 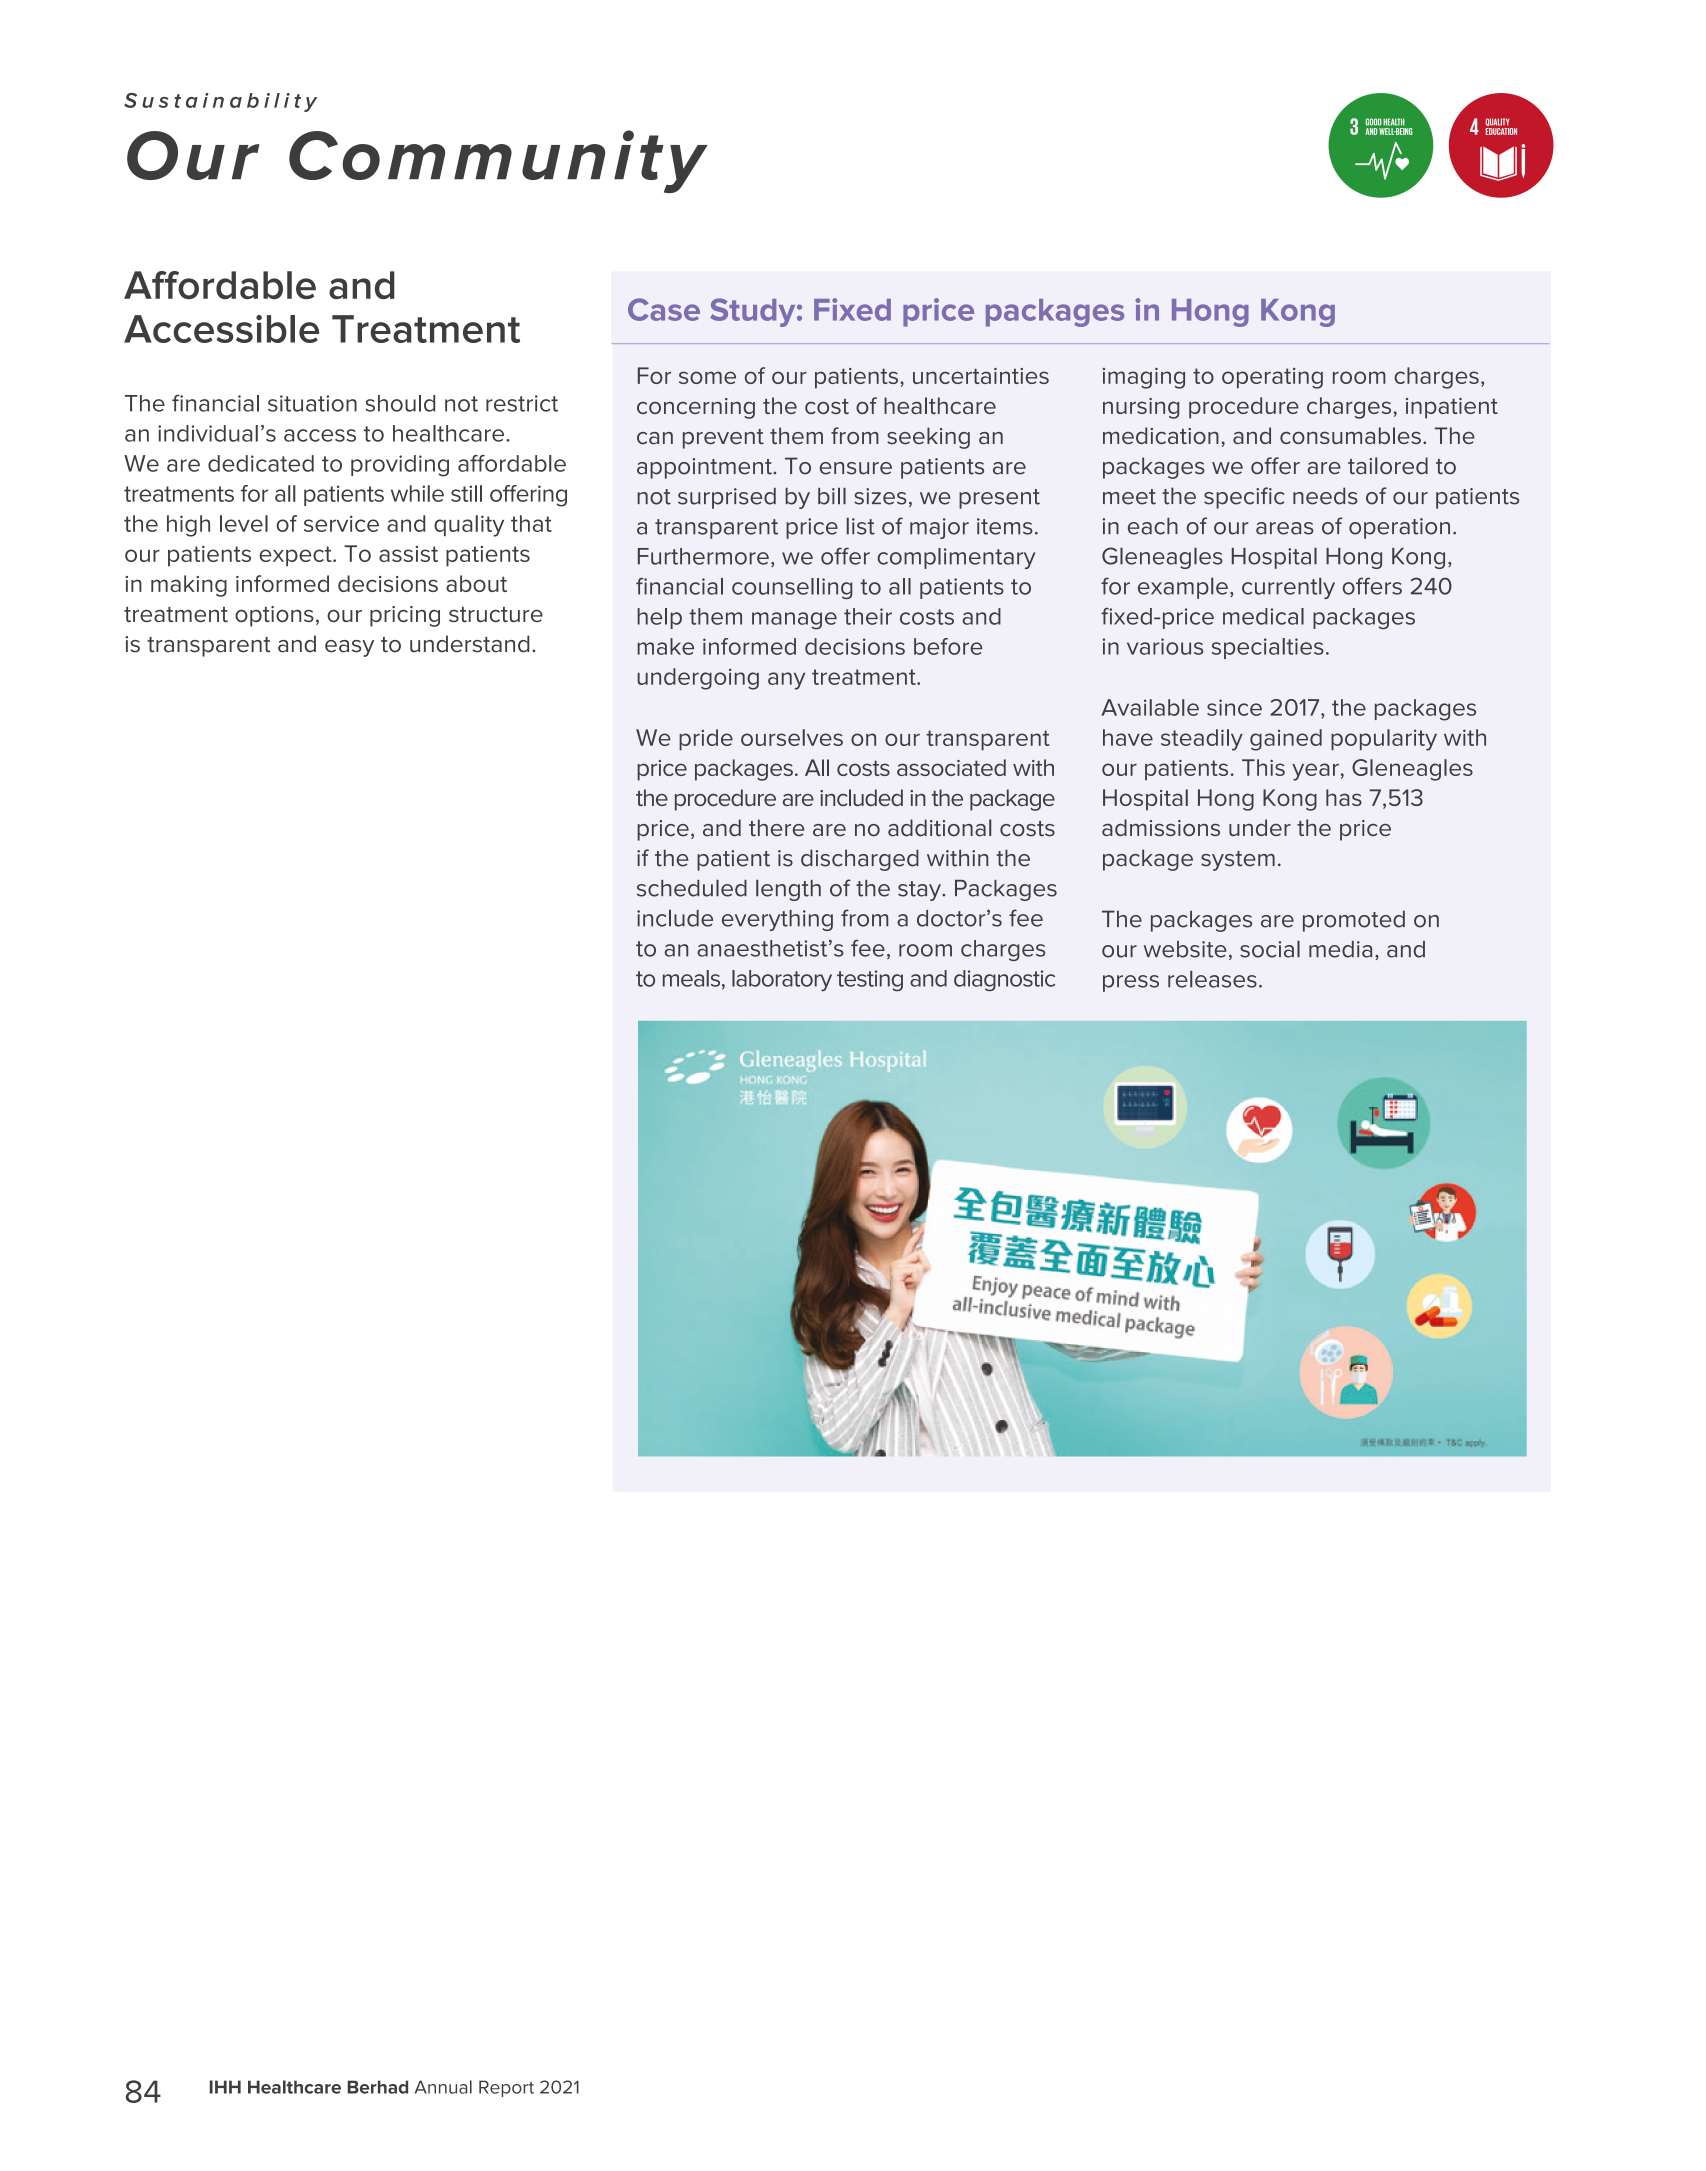 What do you see at coordinates (664, 309) in the screenshot?
I see `Case` at bounding box center [664, 309].
